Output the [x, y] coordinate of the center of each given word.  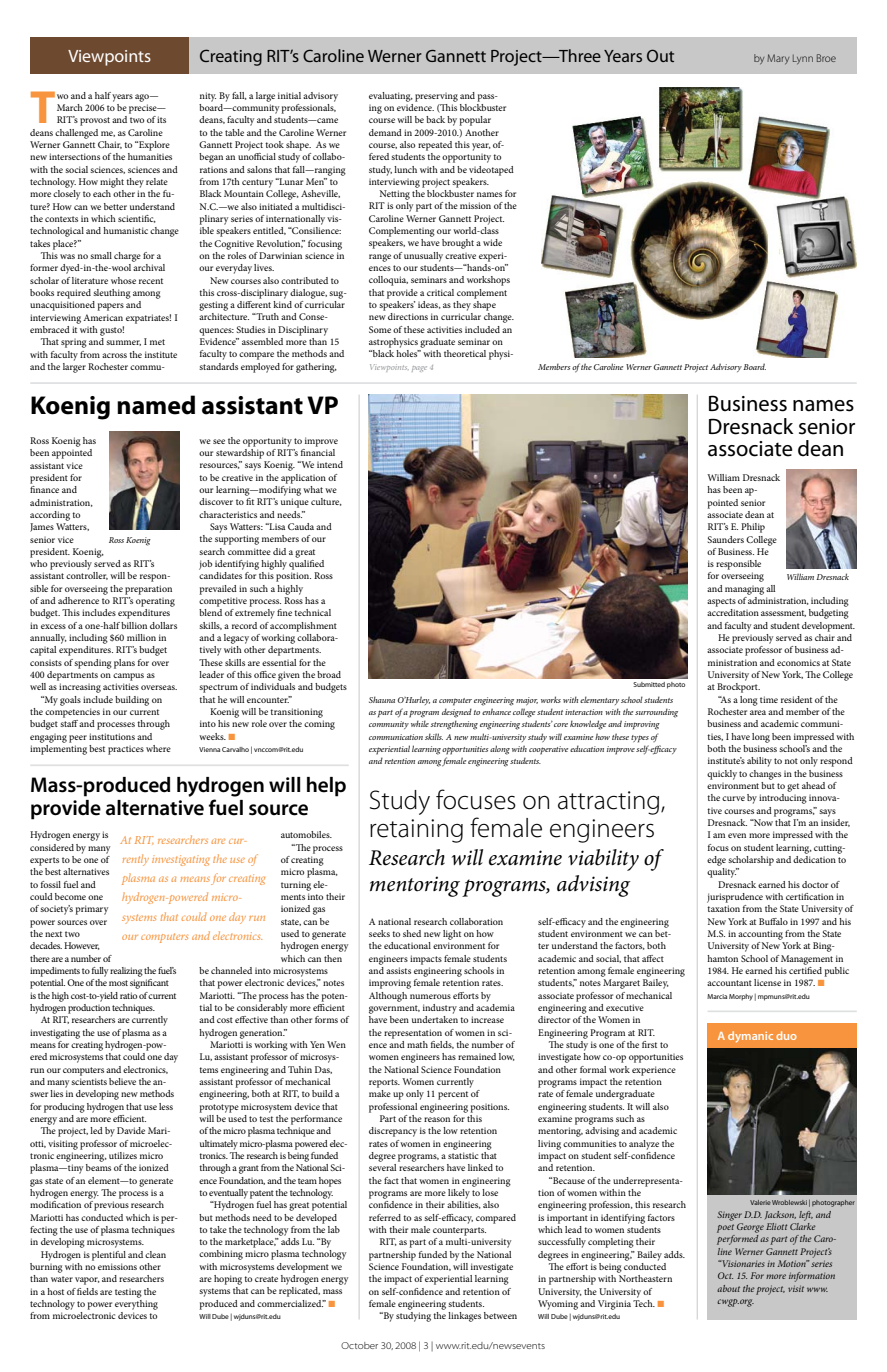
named [156, 405]
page [419, 369]
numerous [430, 996]
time [769, 699]
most [118, 983]
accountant [729, 983]
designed [457, 713]
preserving [436, 97]
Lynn [803, 59]
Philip [753, 528]
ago [143, 98]
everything [136, 1303]
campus [128, 677]
